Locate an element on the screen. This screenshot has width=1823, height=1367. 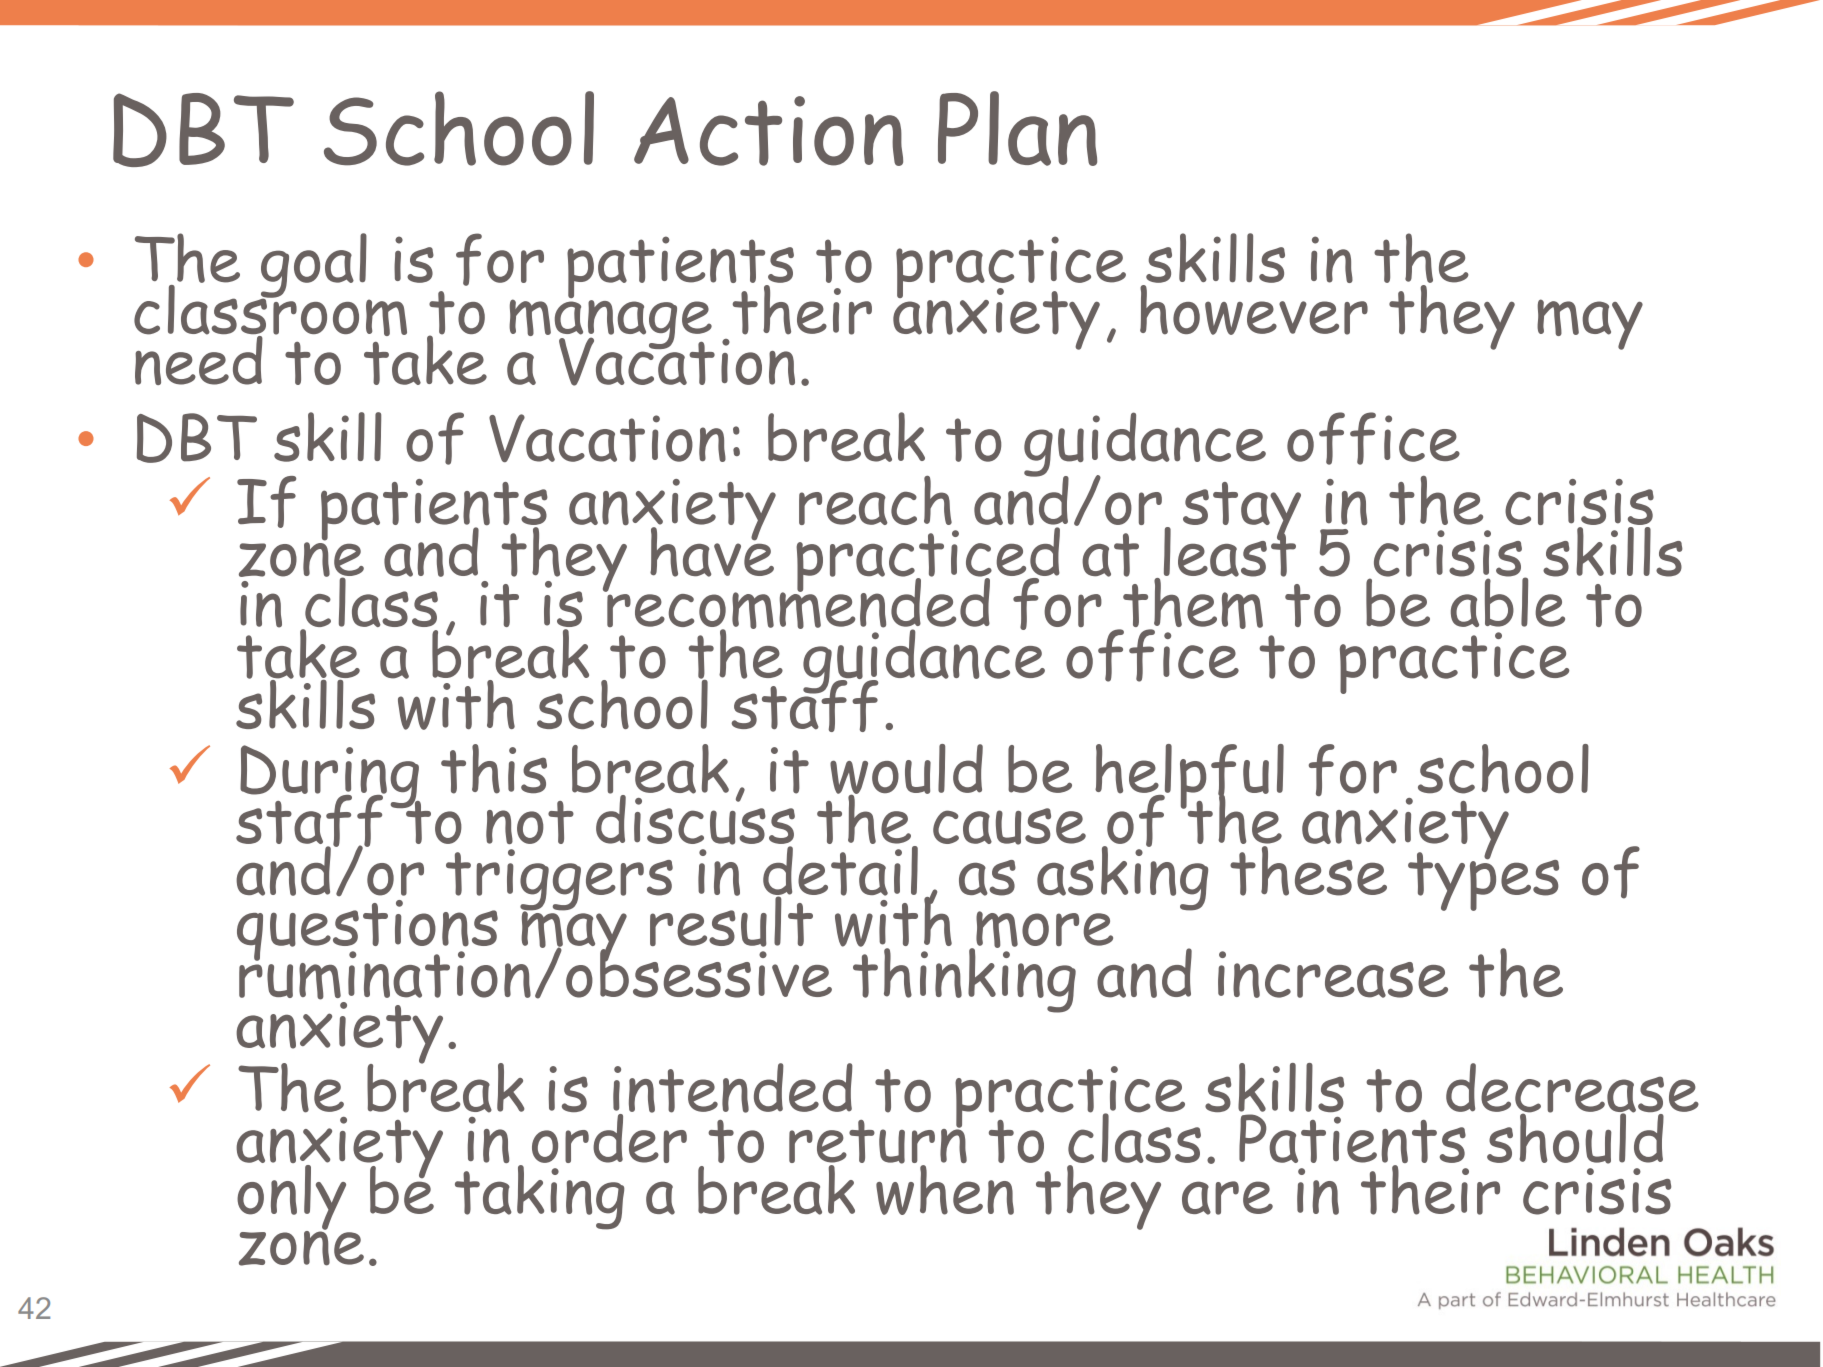
when is located at coordinates (945, 1189).
